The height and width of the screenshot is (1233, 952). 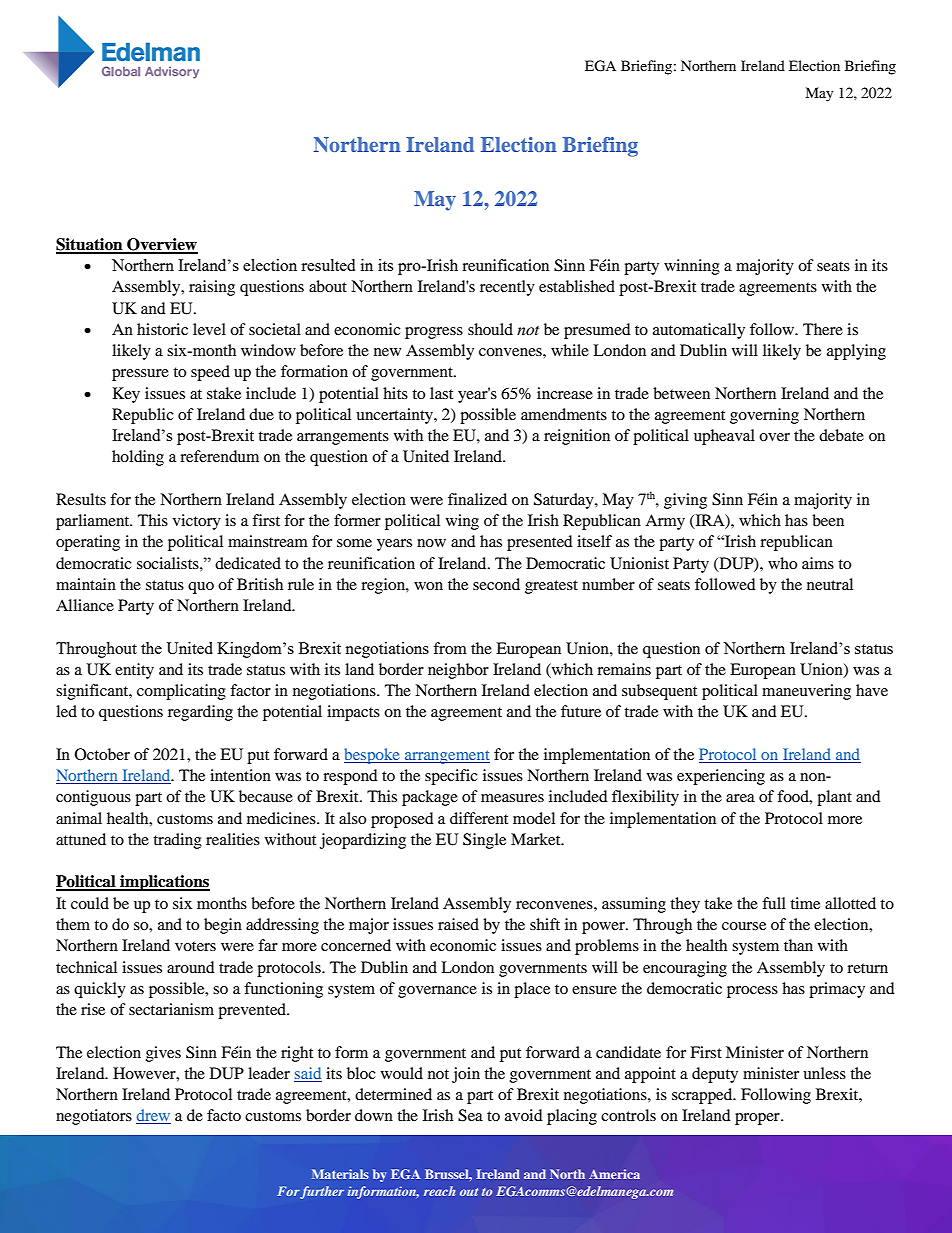 I want to click on winning, so click(x=692, y=267).
